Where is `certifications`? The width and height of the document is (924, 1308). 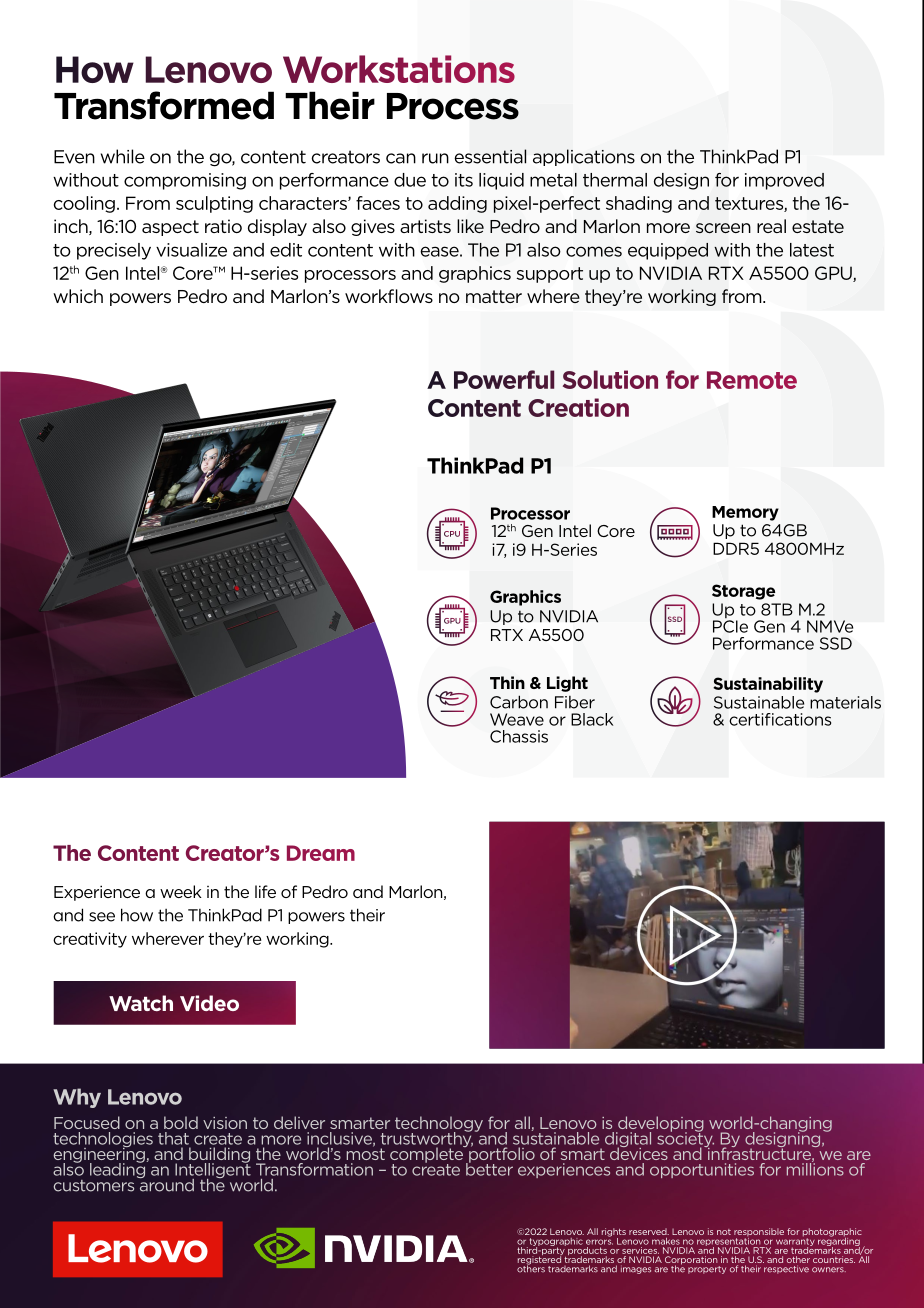 certifications is located at coordinates (780, 719).
